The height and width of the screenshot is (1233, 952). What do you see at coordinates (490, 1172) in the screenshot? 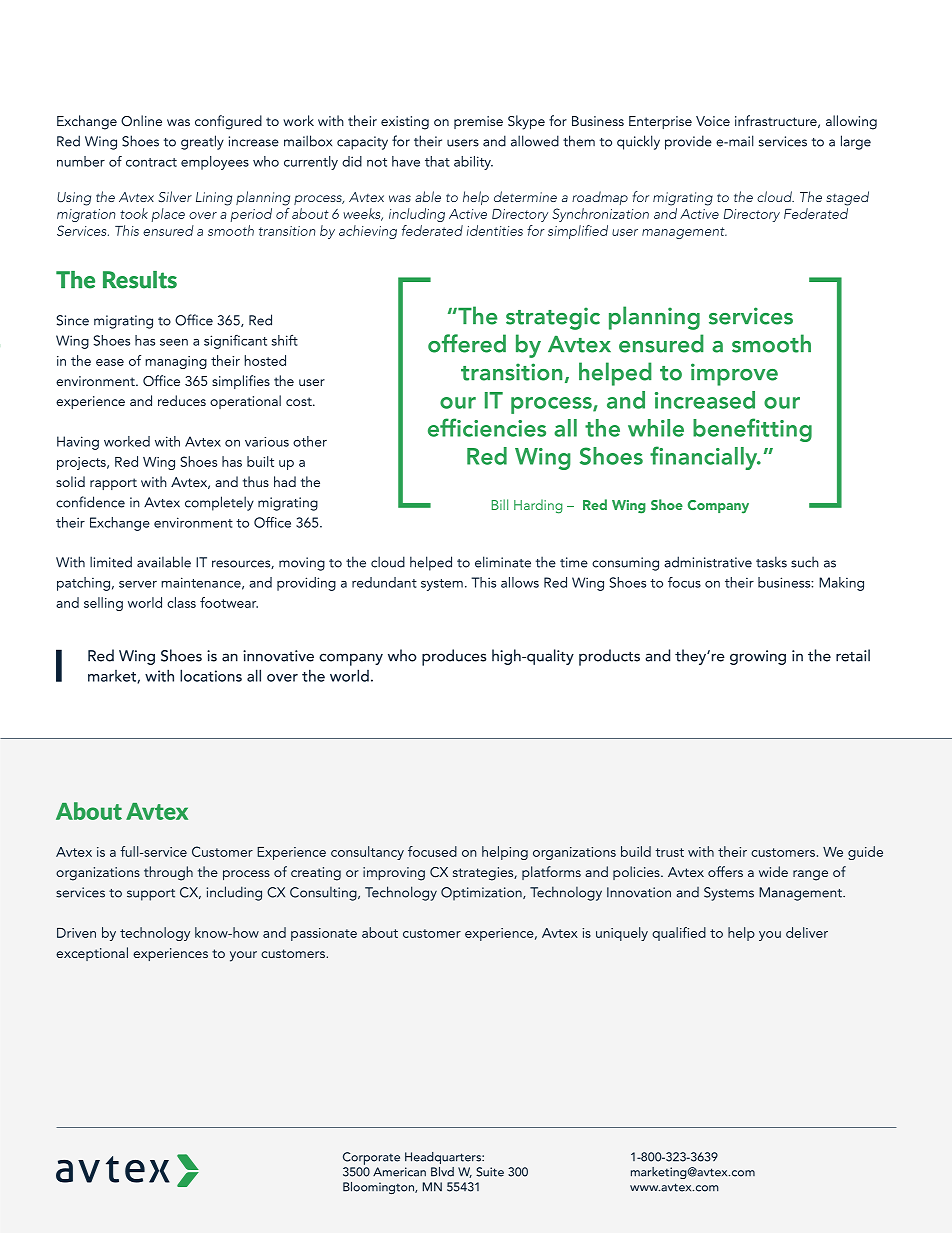
I see `Suite` at bounding box center [490, 1172].
